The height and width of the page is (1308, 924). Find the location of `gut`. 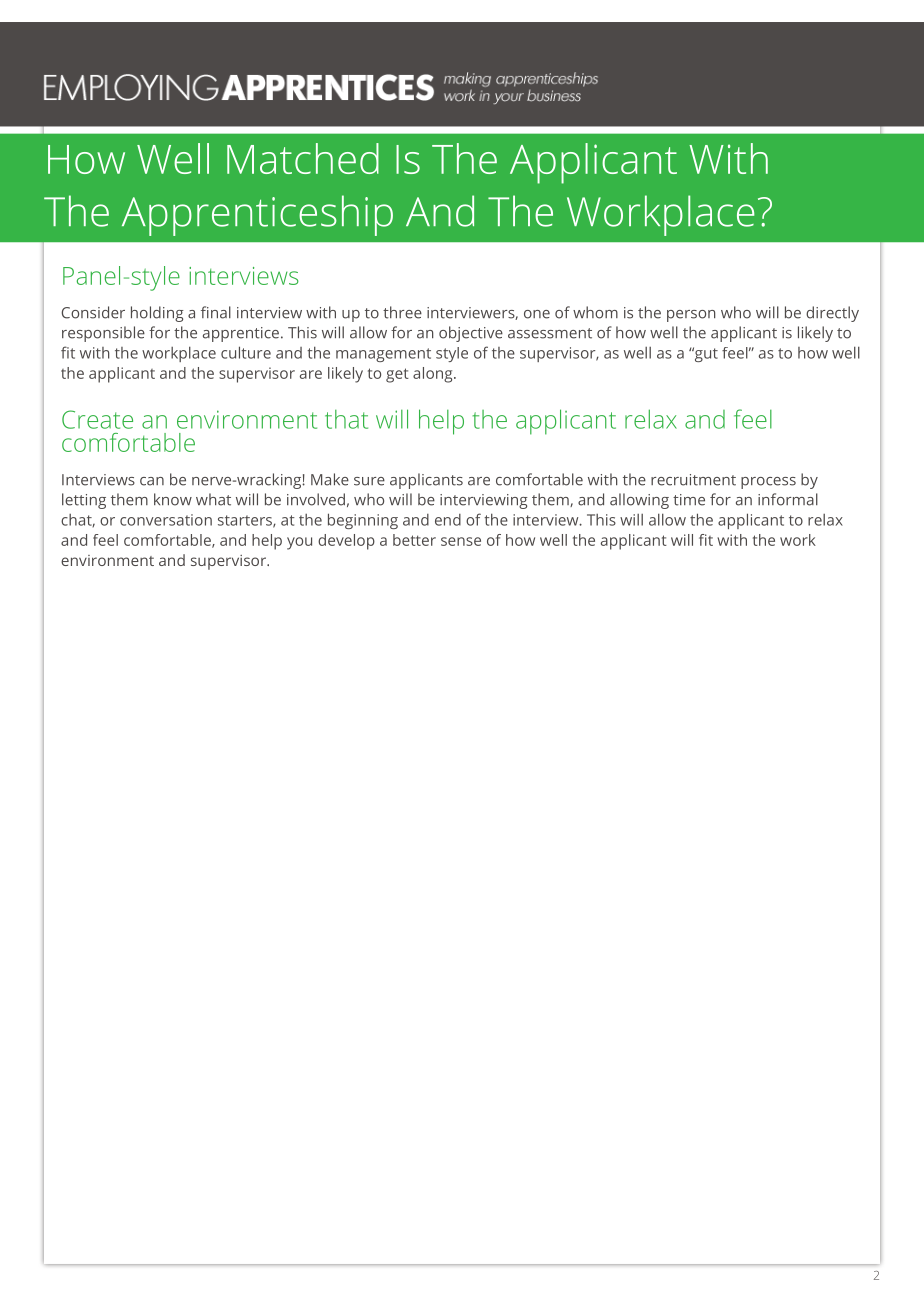

gut is located at coordinates (705, 354).
